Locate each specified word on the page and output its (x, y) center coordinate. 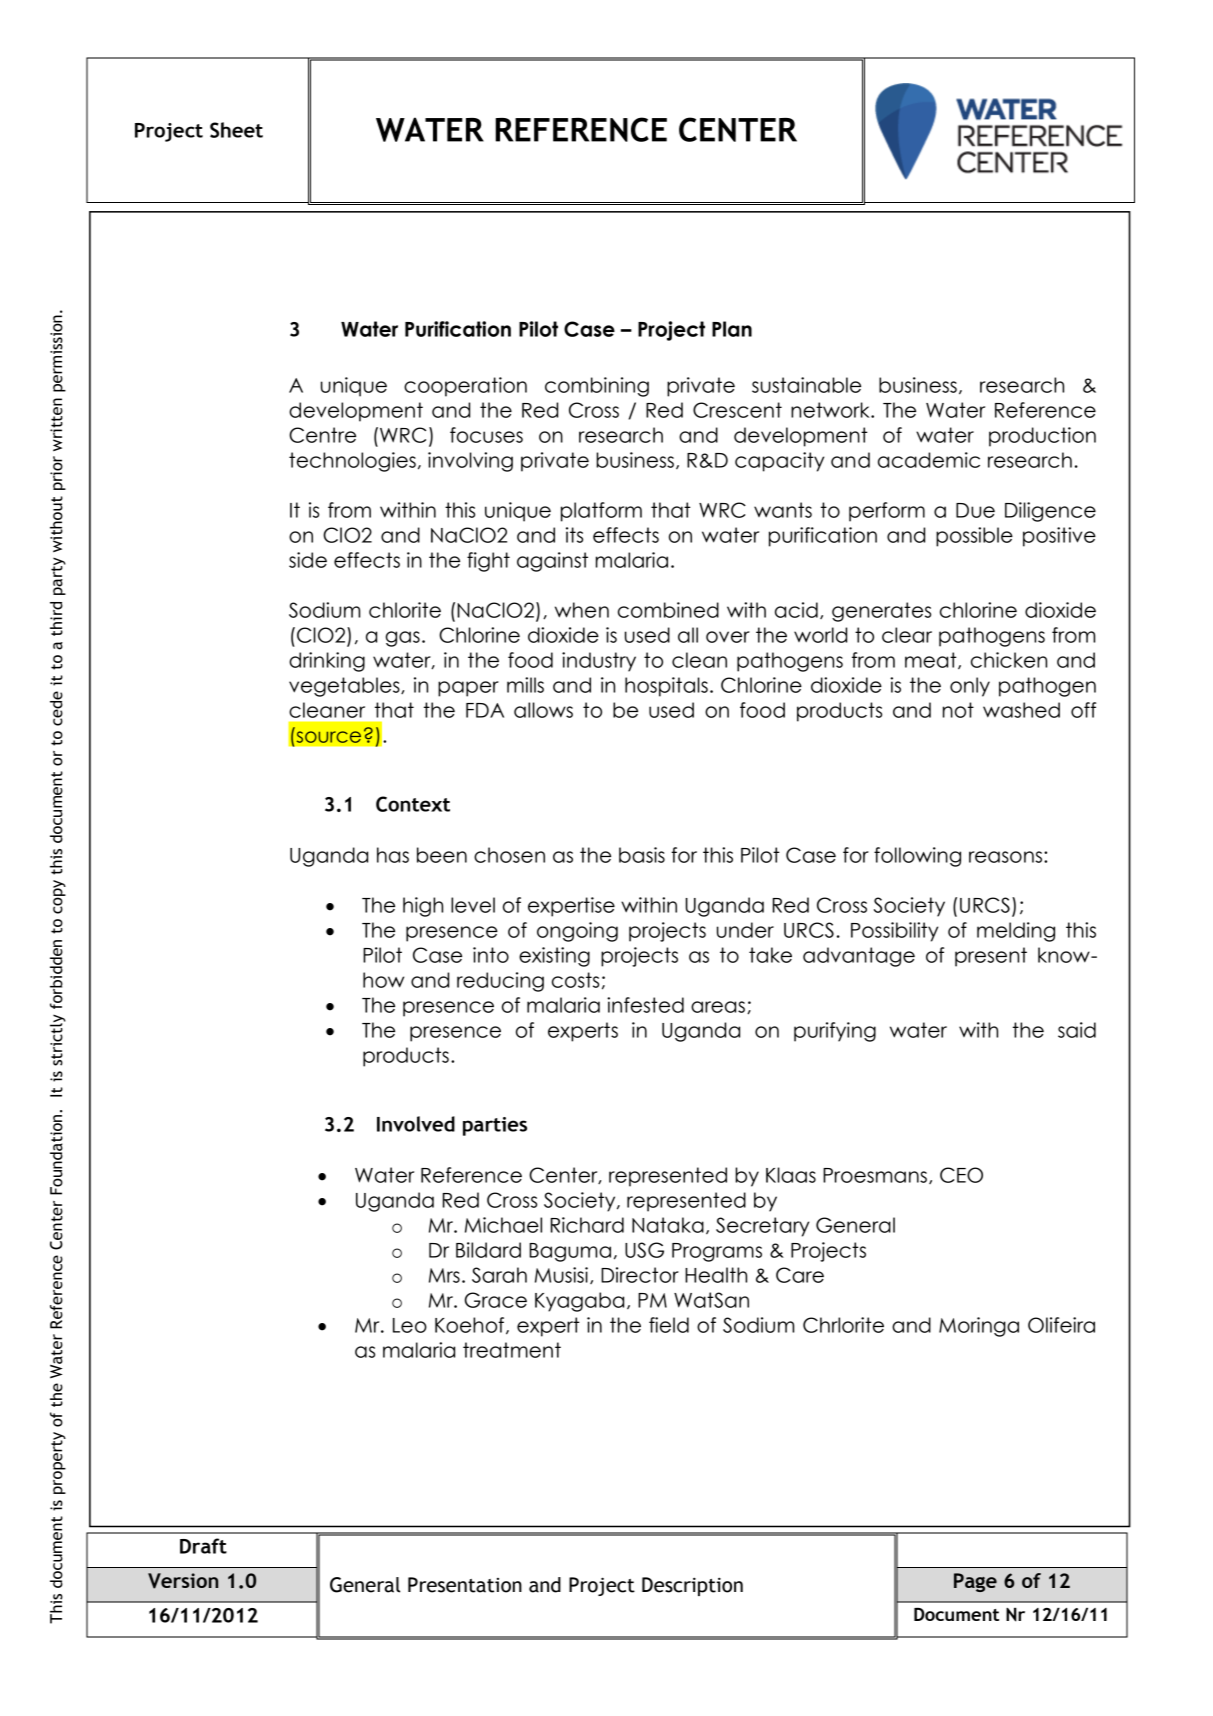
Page (975, 1582)
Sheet (236, 130)
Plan (732, 329)
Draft (203, 1546)
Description (692, 1586)
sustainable (806, 385)
